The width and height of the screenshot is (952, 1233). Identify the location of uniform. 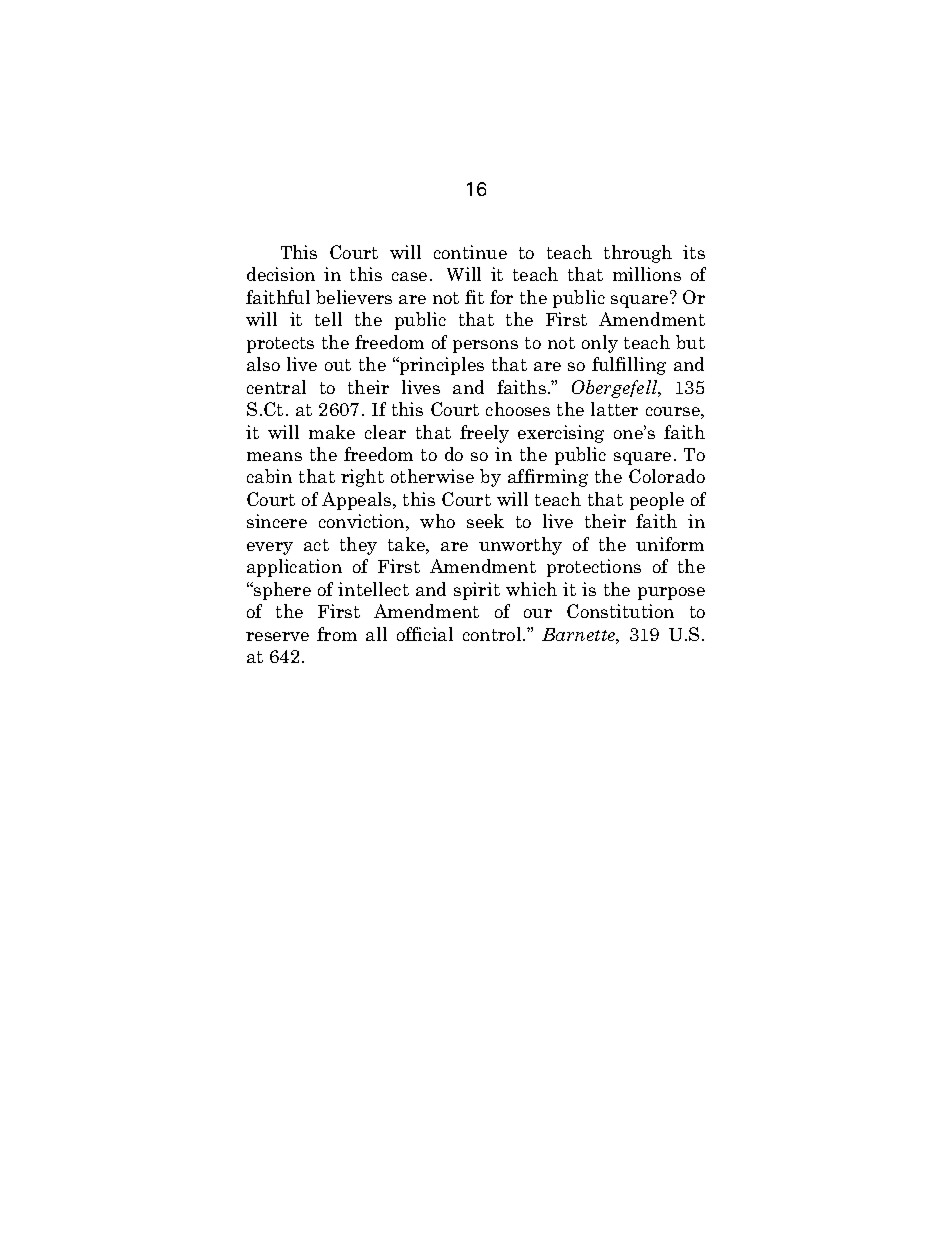
(670, 544).
